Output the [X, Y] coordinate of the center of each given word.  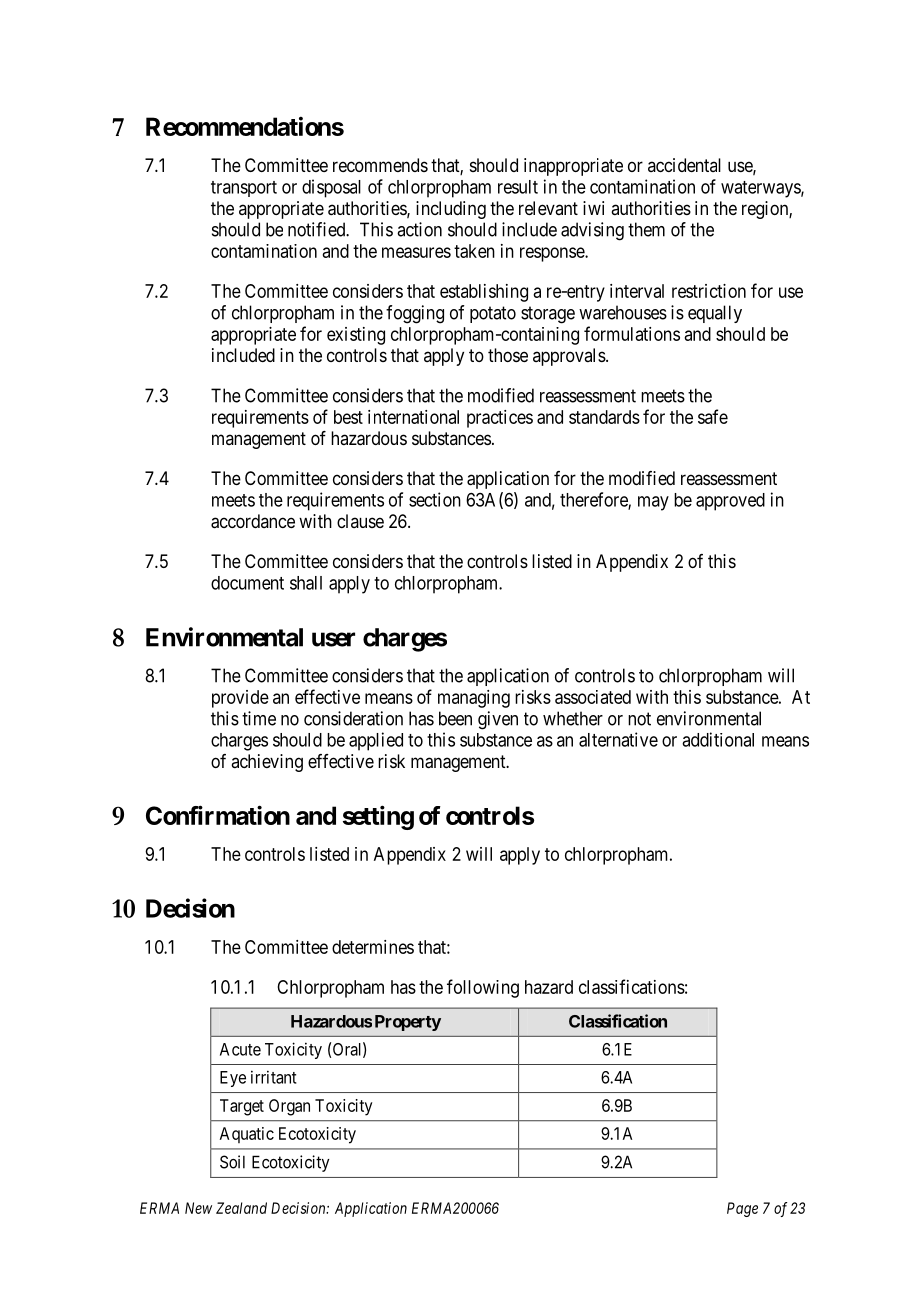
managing [474, 699]
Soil [232, 1162]
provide [240, 699]
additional [718, 739]
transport [244, 189]
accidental [684, 165]
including [451, 210]
